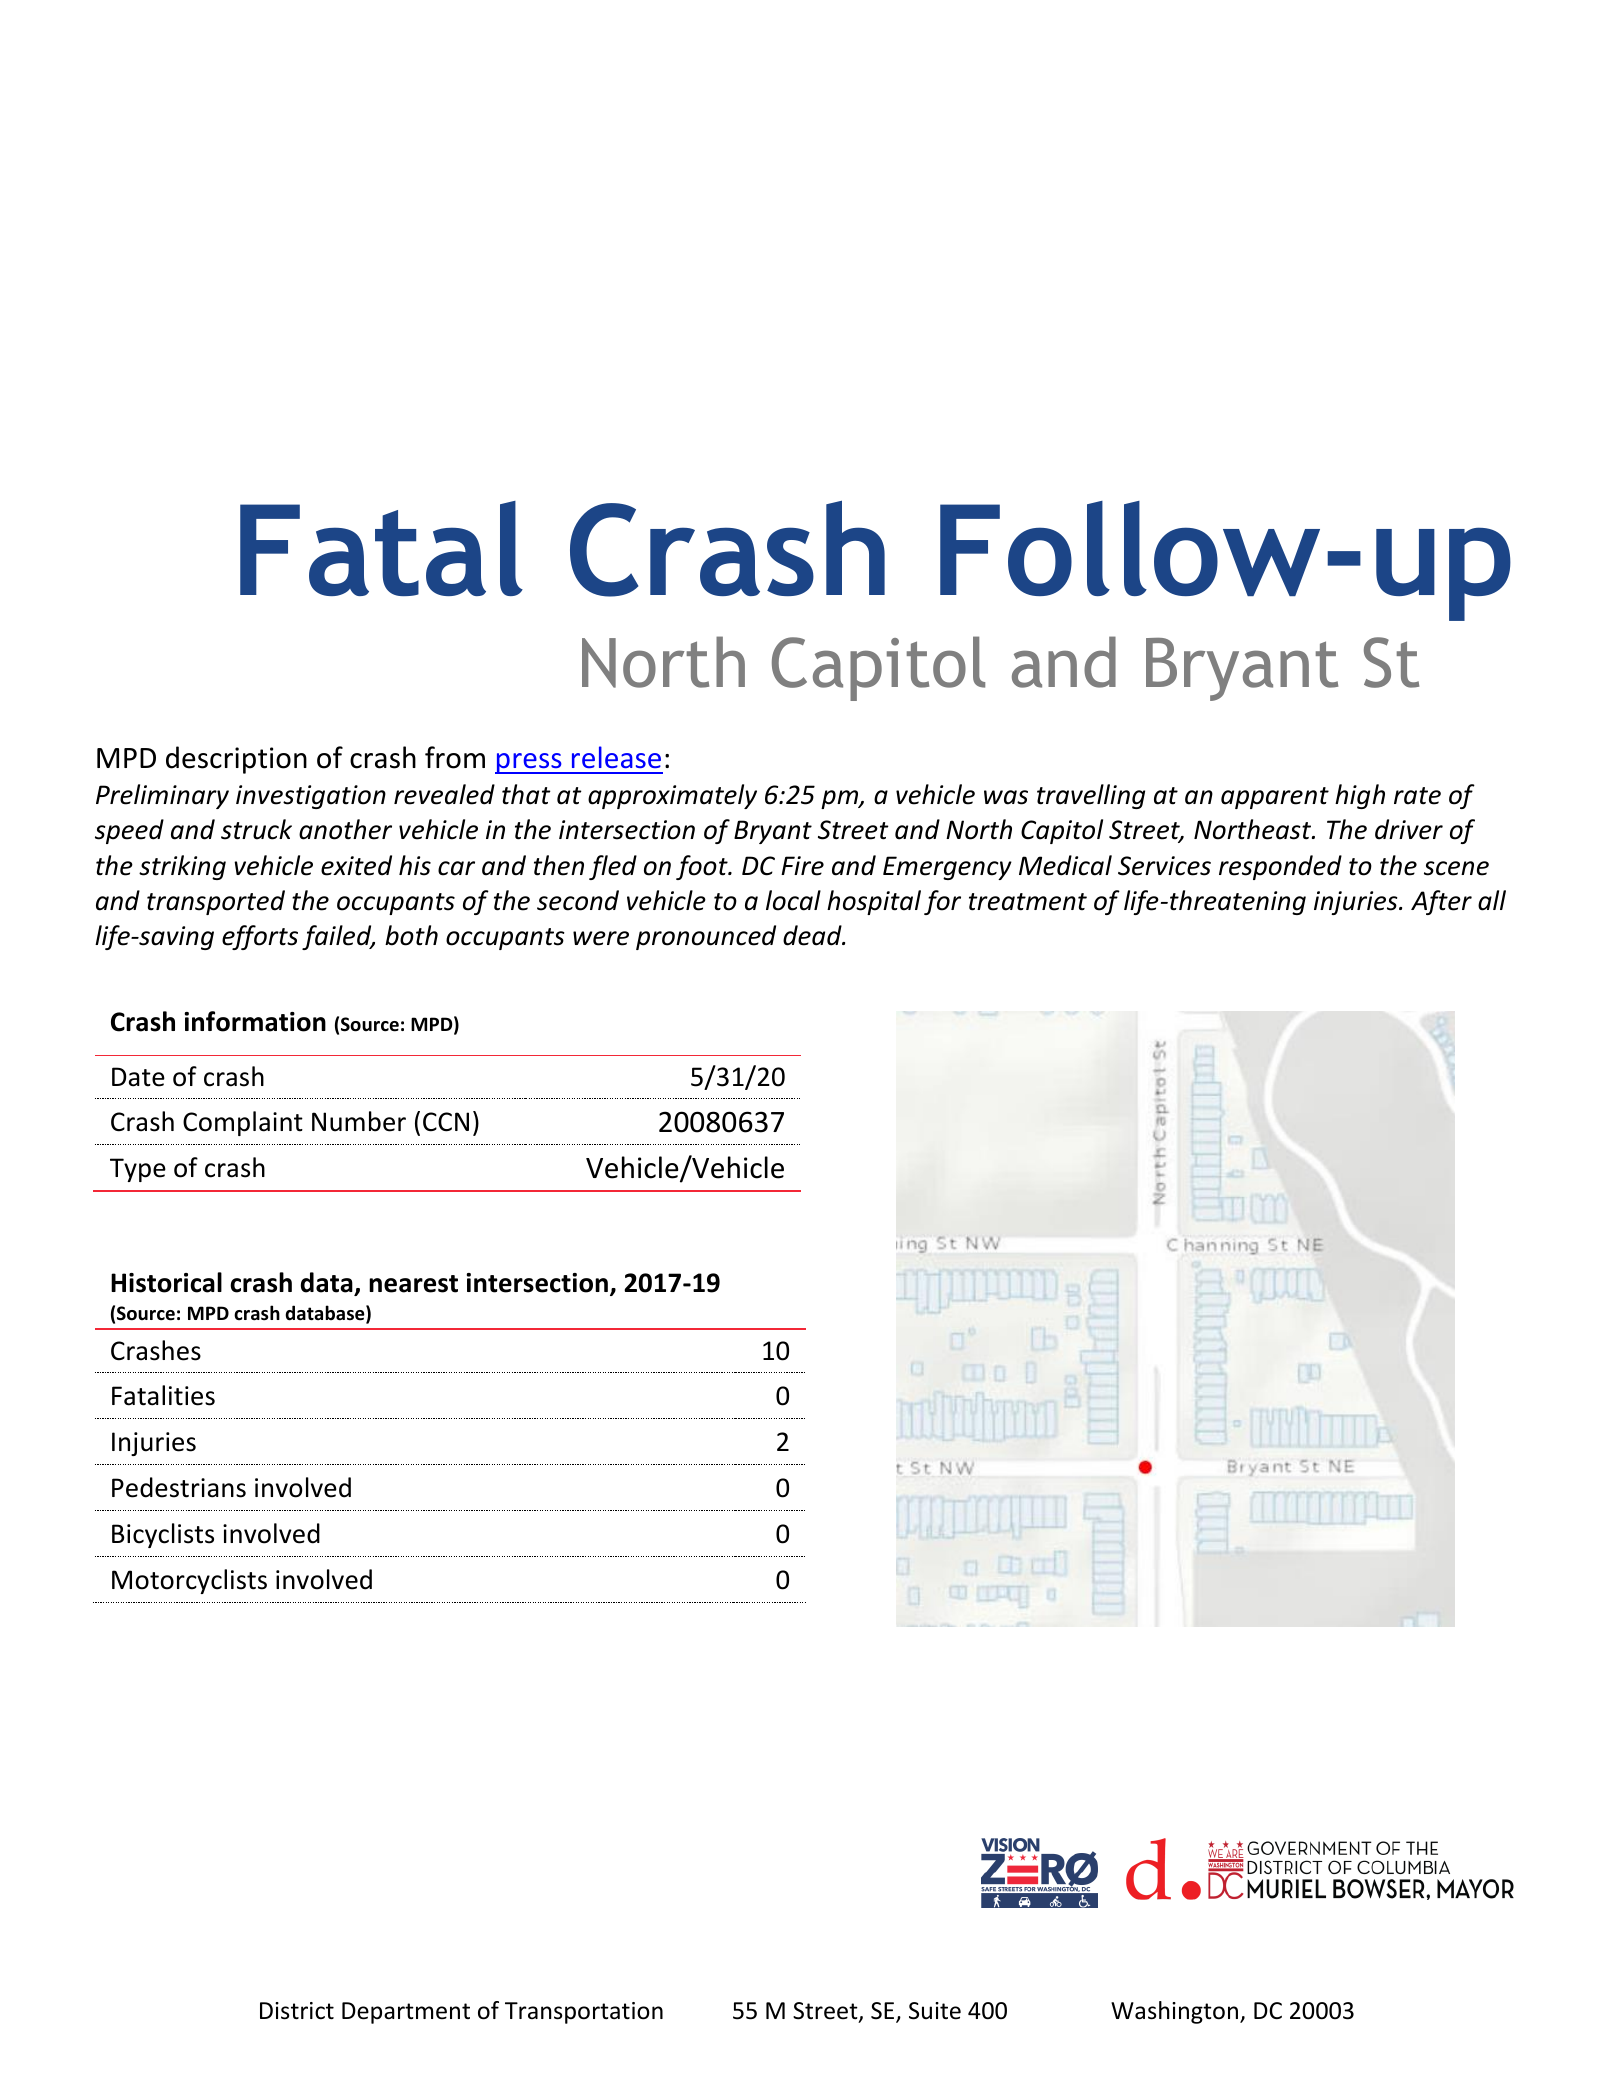  What do you see at coordinates (1441, 902) in the screenshot?
I see `After` at bounding box center [1441, 902].
